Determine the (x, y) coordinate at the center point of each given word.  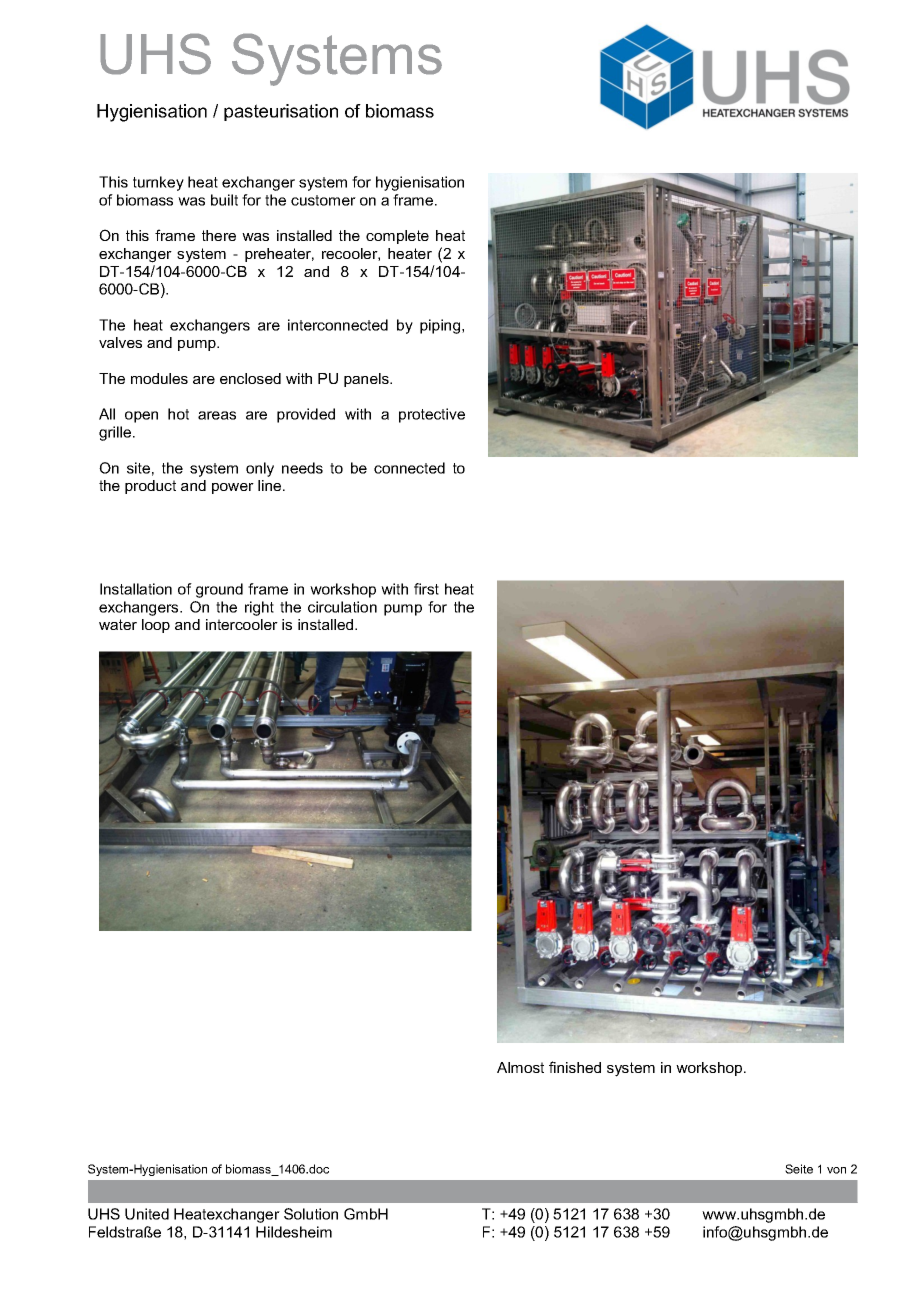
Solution (311, 1214)
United (147, 1214)
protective (432, 415)
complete (397, 237)
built (224, 200)
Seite (799, 1169)
